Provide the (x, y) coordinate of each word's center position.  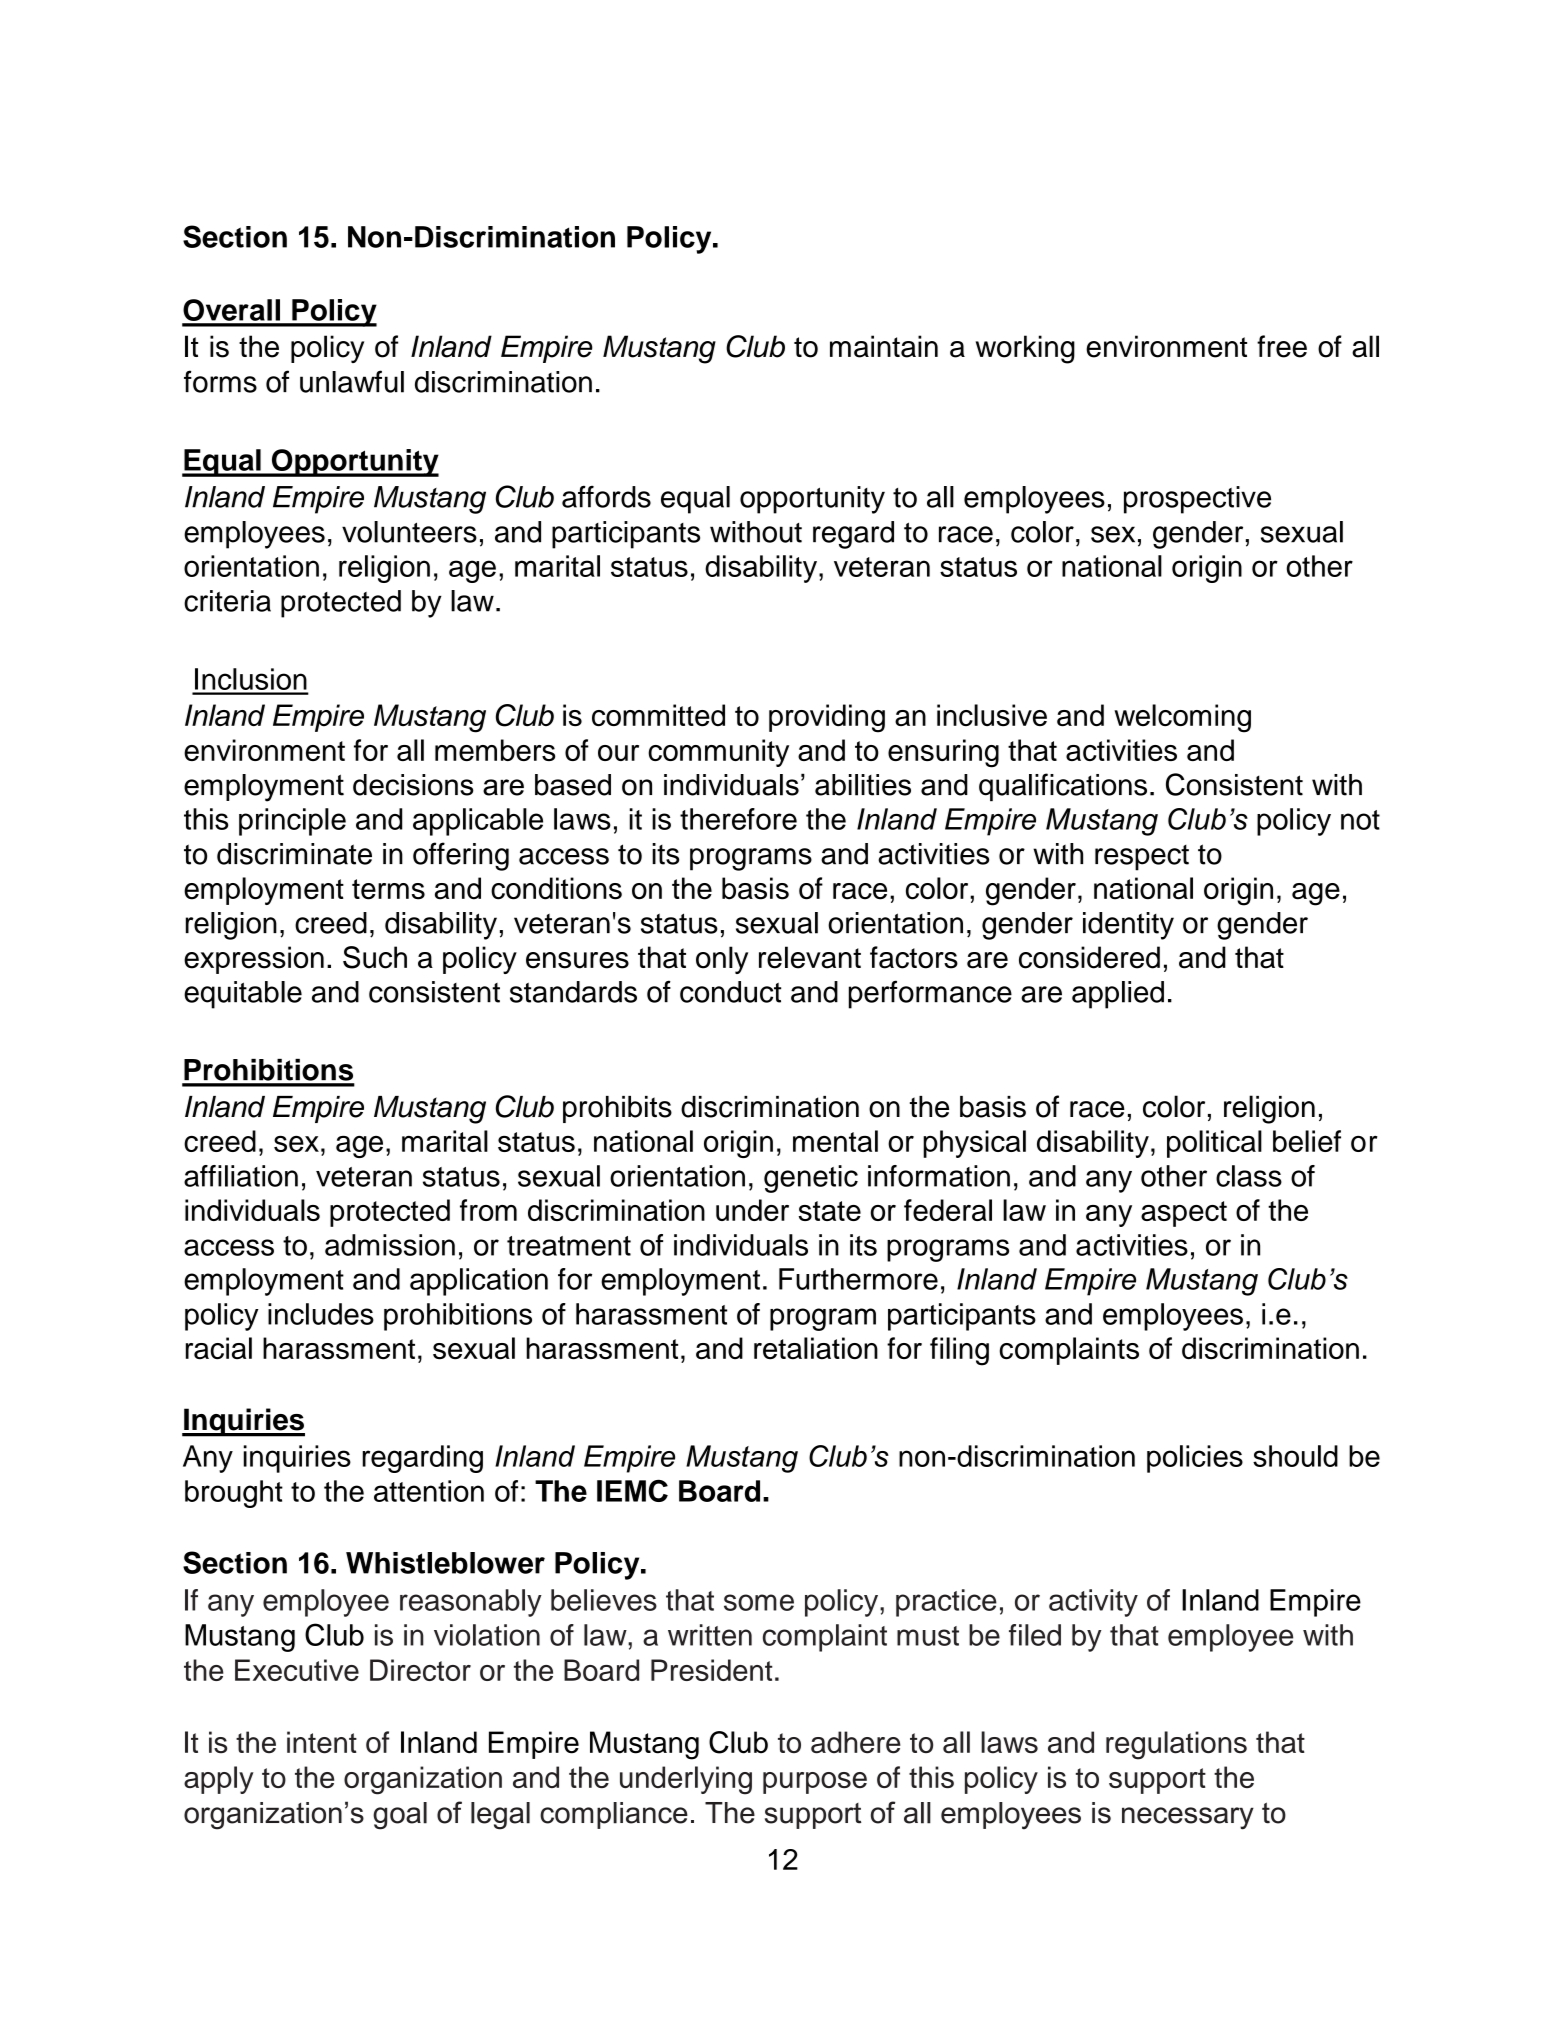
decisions (413, 785)
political (1214, 1144)
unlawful (352, 381)
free (1282, 346)
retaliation (816, 1348)
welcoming (1182, 718)
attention (429, 1491)
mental (835, 1141)
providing (827, 718)
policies (1195, 1459)
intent (322, 1742)
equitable (243, 995)
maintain (884, 346)
